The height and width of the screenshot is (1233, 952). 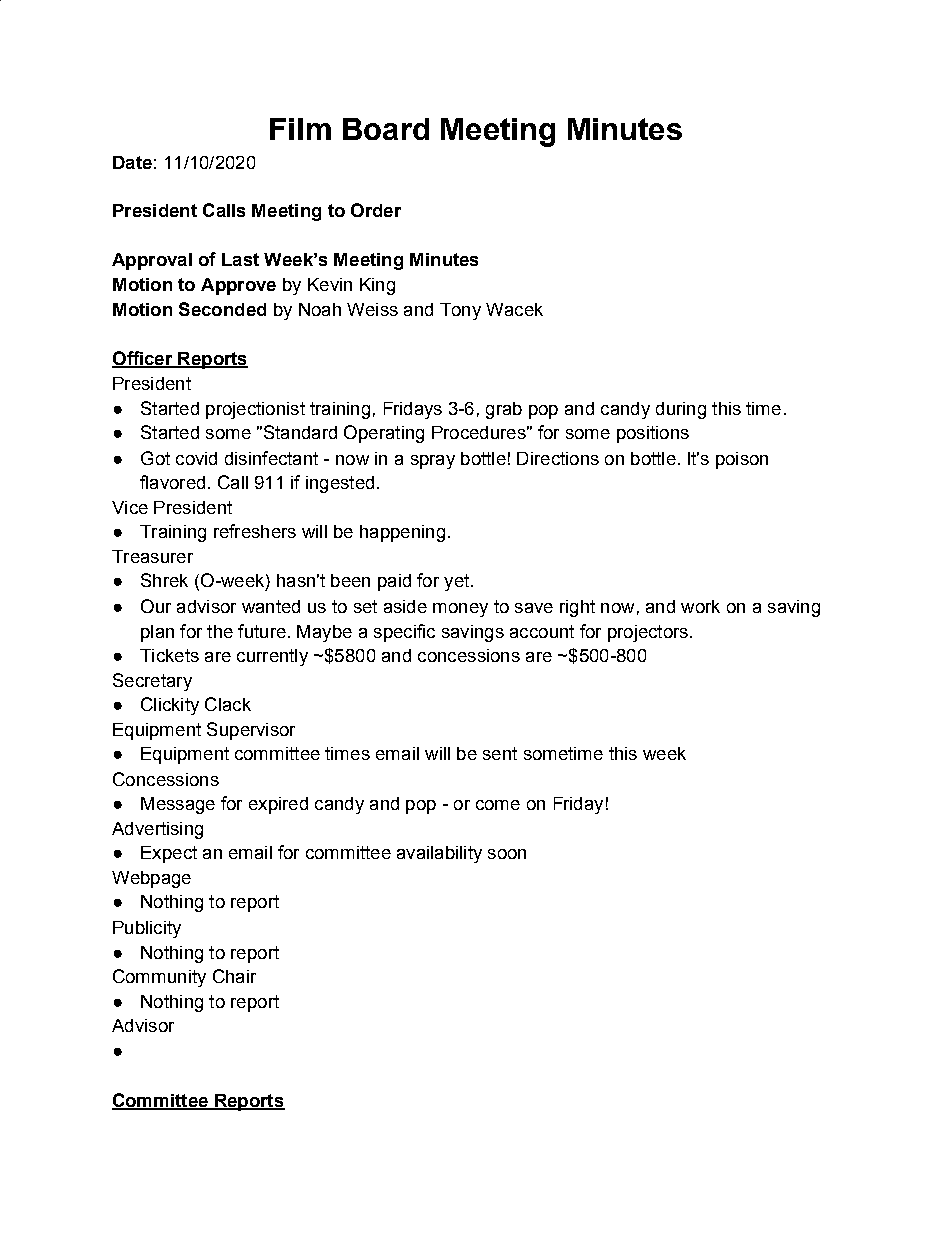 What do you see at coordinates (439, 854) in the screenshot?
I see `availability` at bounding box center [439, 854].
